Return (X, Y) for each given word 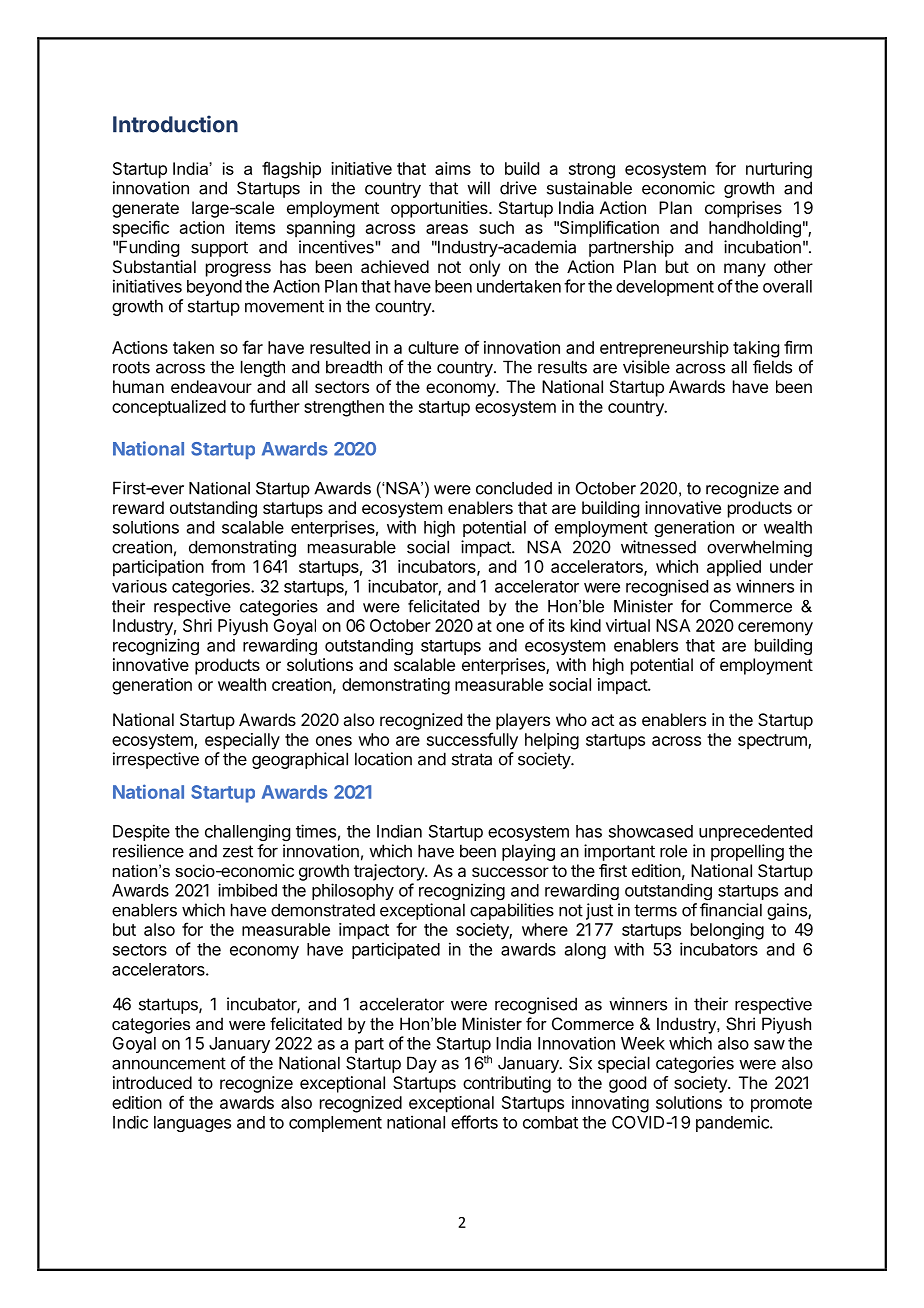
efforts (474, 1122)
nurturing (779, 170)
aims (453, 168)
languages (192, 1124)
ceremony (775, 629)
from (228, 566)
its (557, 625)
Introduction (175, 124)
